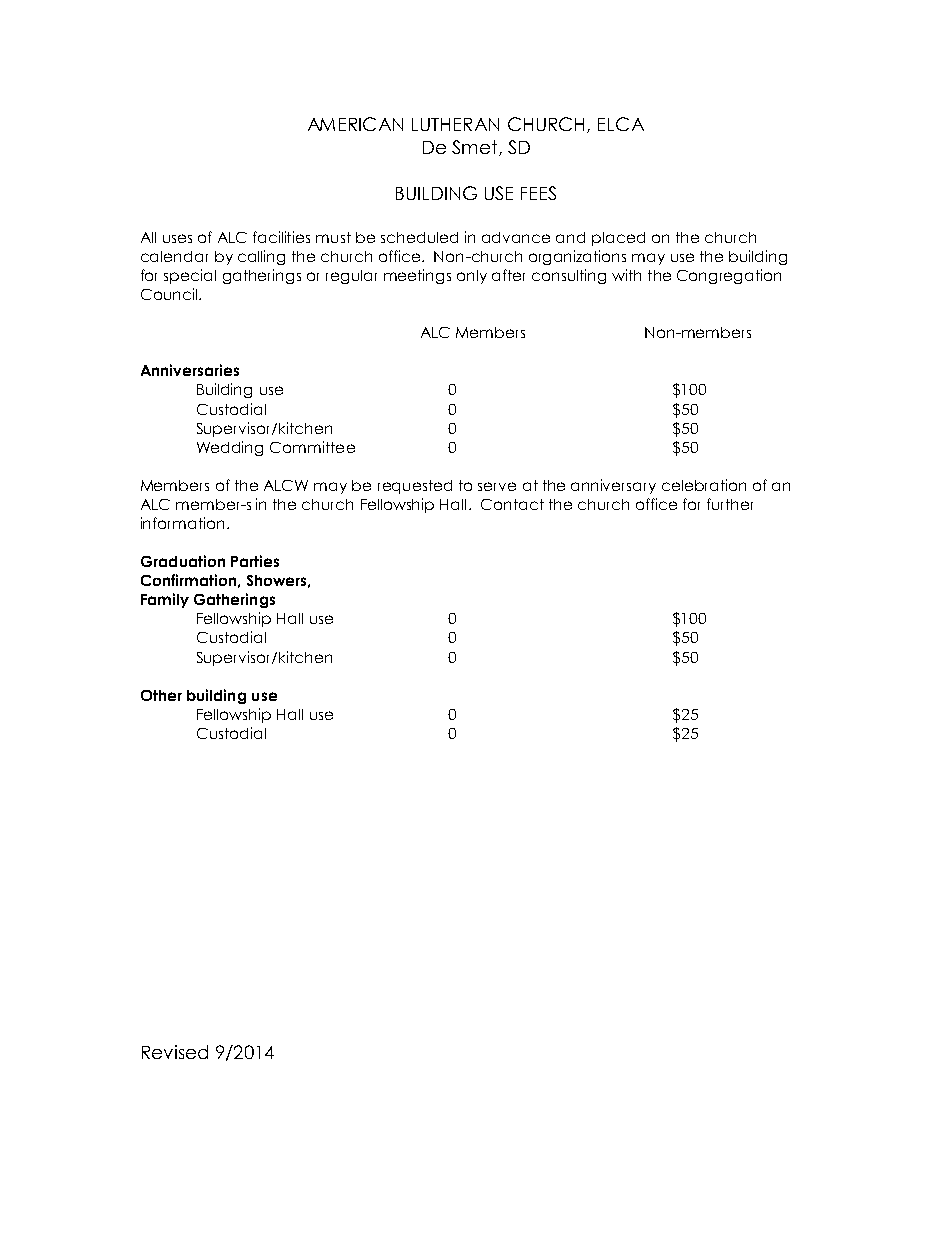  I want to click on Contact, so click(512, 504).
